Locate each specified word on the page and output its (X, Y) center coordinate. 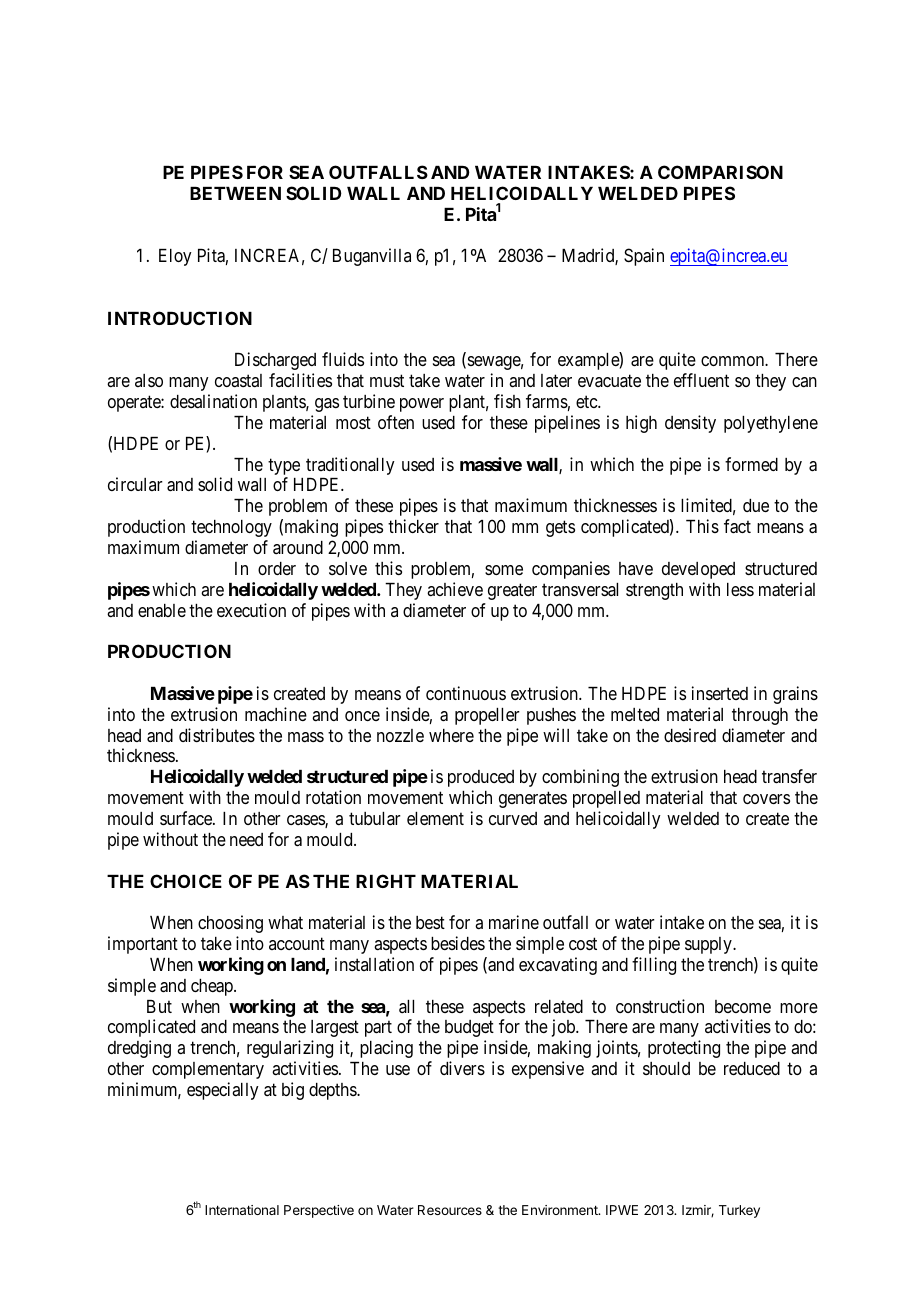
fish (507, 401)
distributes (217, 735)
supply (709, 945)
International (242, 1210)
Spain (644, 257)
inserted (720, 693)
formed (751, 464)
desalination (213, 401)
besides (458, 943)
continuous (466, 693)
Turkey (739, 1211)
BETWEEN (235, 193)
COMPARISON (720, 172)
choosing (230, 924)
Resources (450, 1210)
